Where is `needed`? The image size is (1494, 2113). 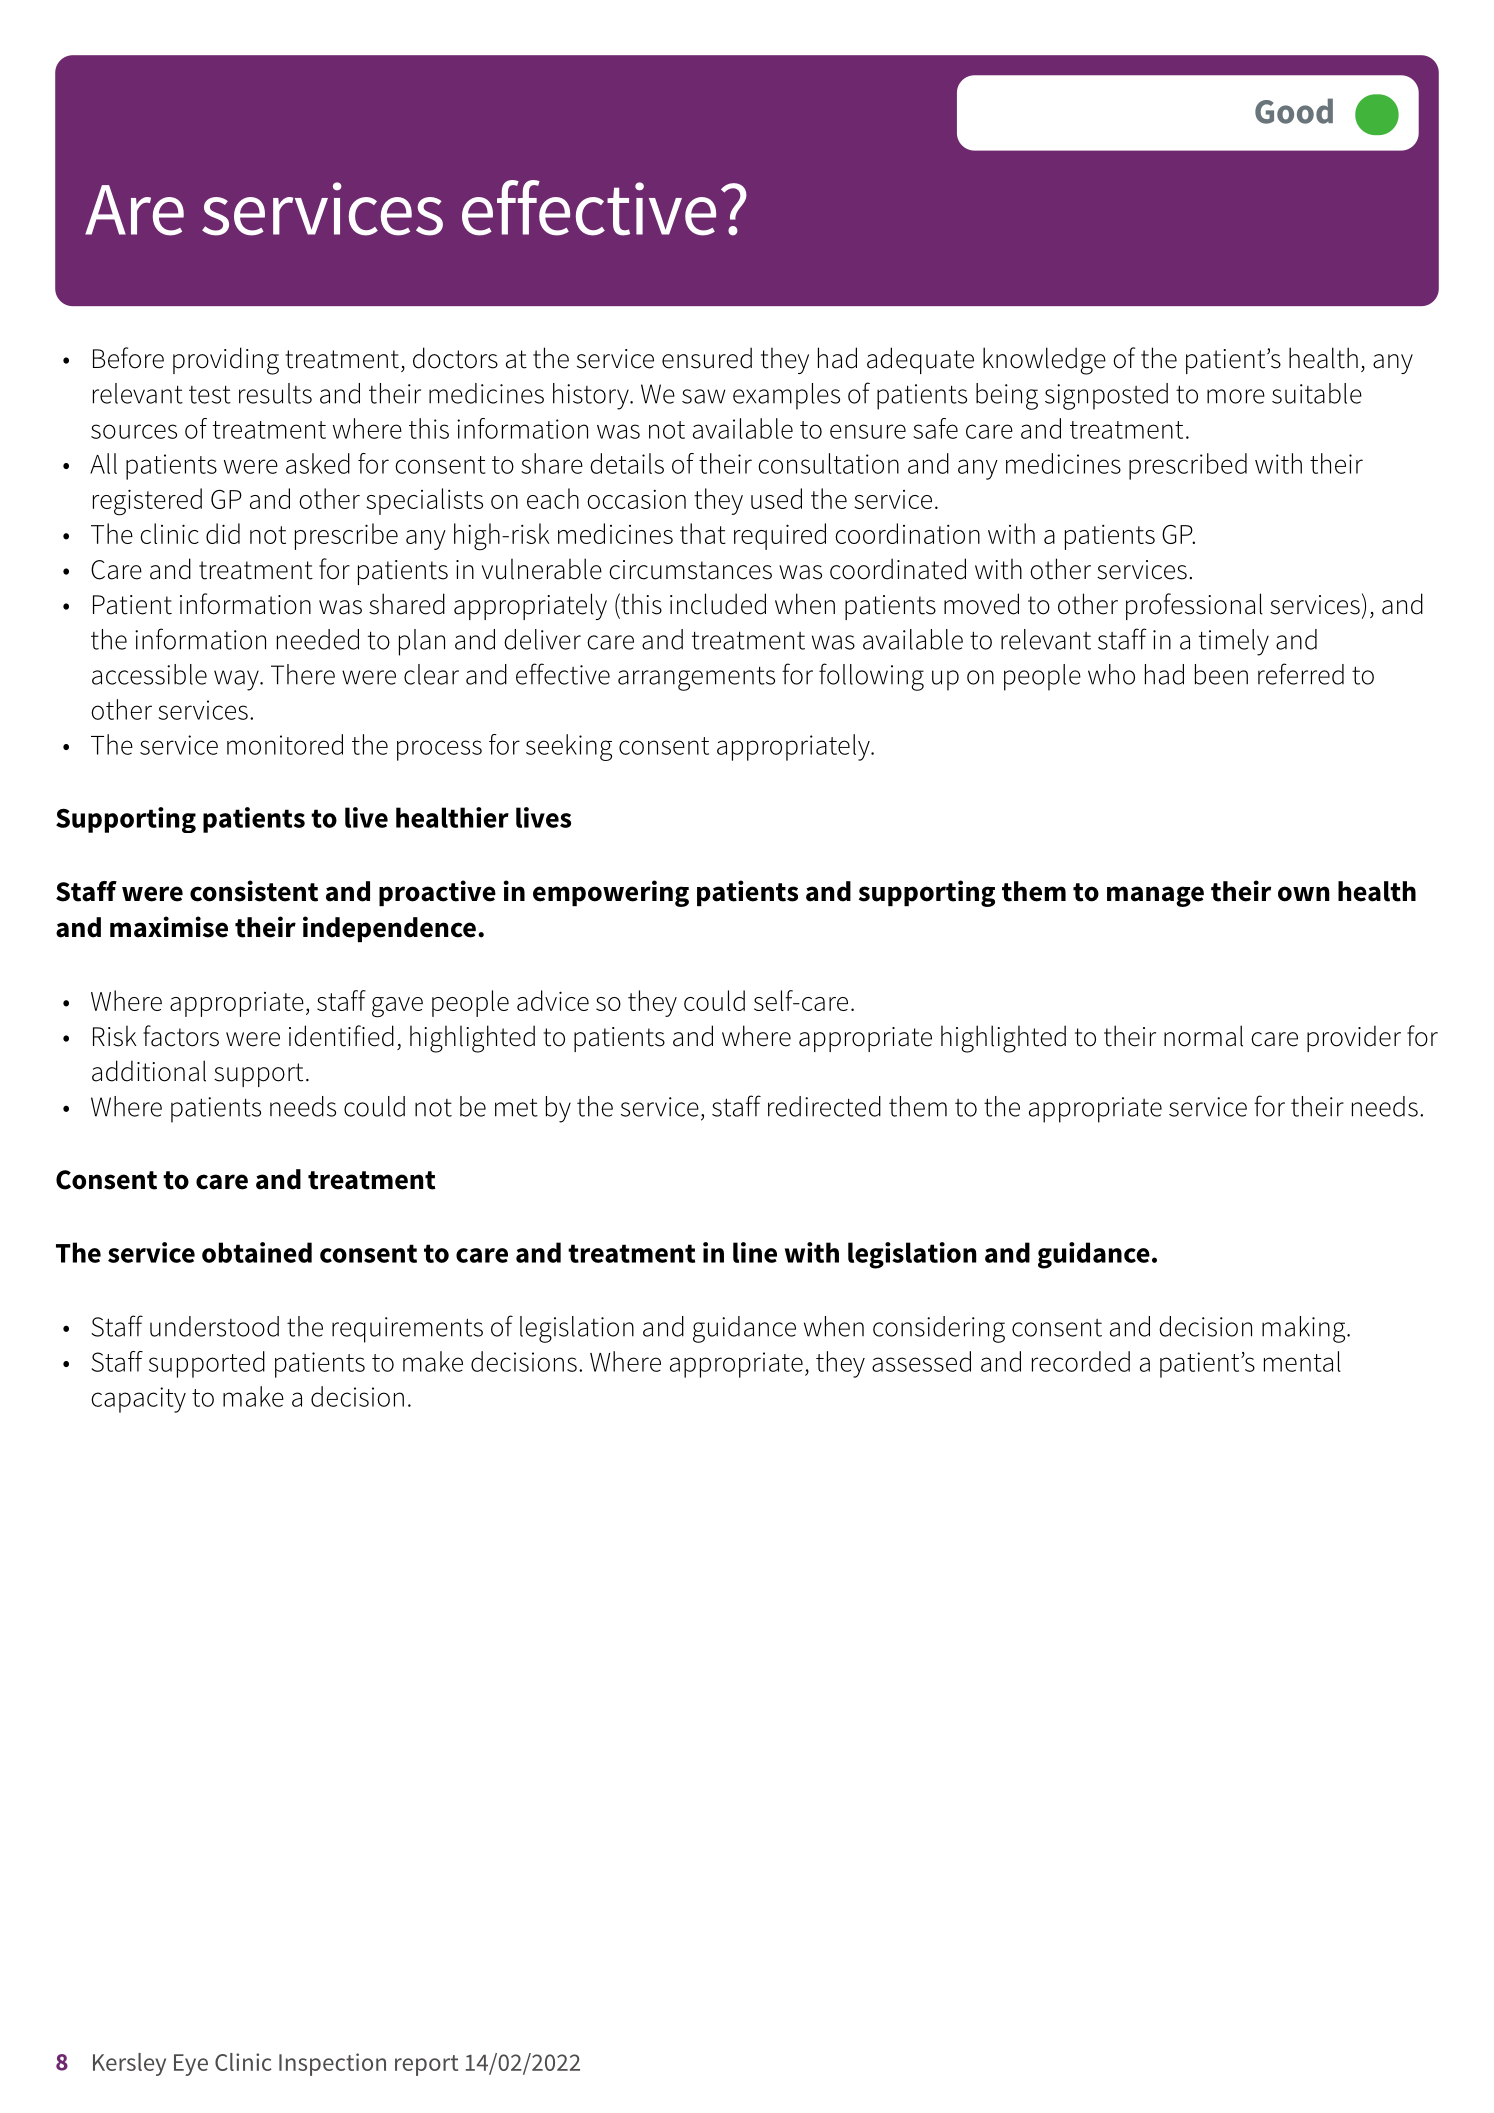 needed is located at coordinates (318, 639).
